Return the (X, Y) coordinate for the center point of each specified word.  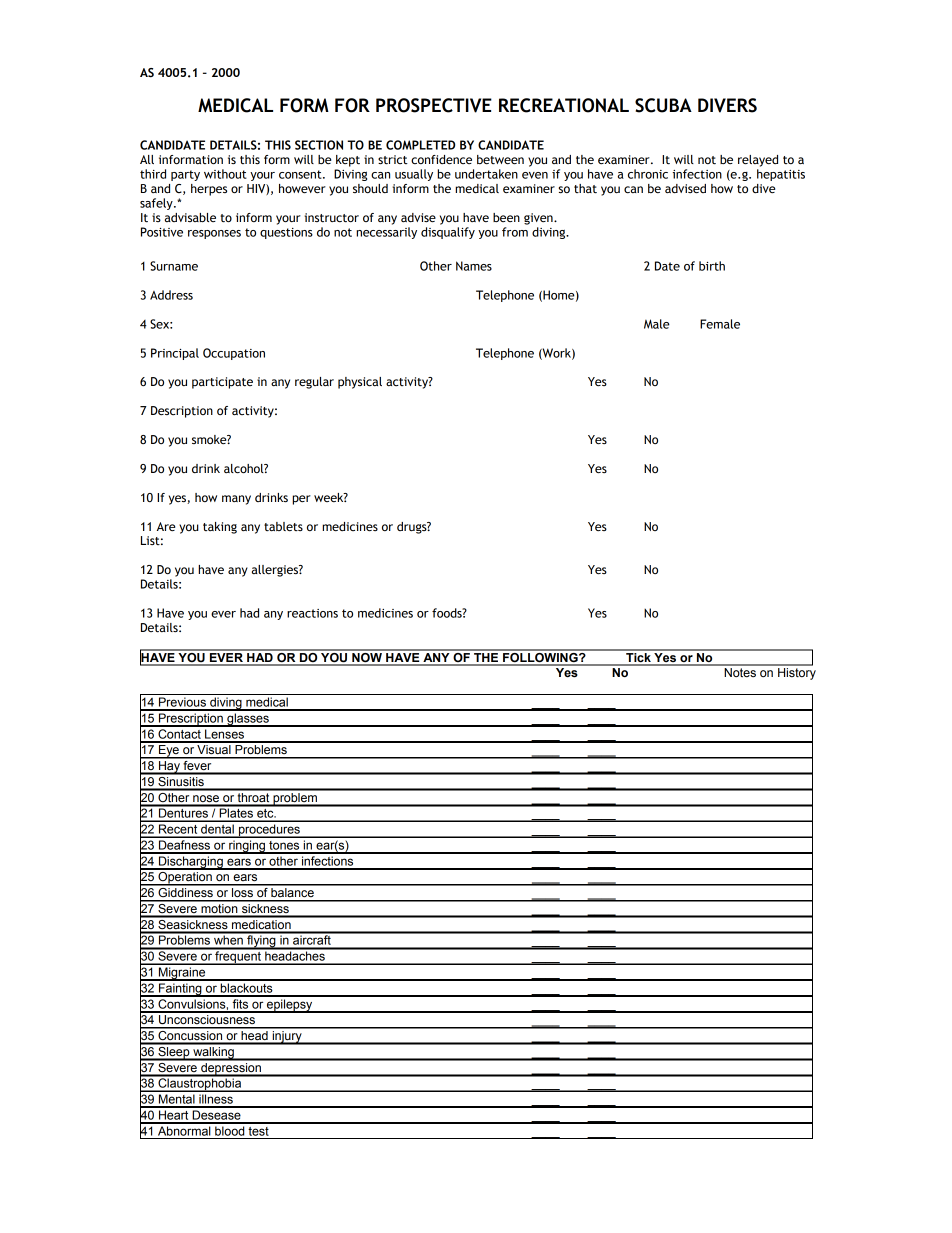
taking (220, 528)
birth (712, 266)
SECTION (319, 145)
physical (360, 383)
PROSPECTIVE (434, 105)
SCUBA (663, 105)
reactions (312, 613)
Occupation (234, 354)
